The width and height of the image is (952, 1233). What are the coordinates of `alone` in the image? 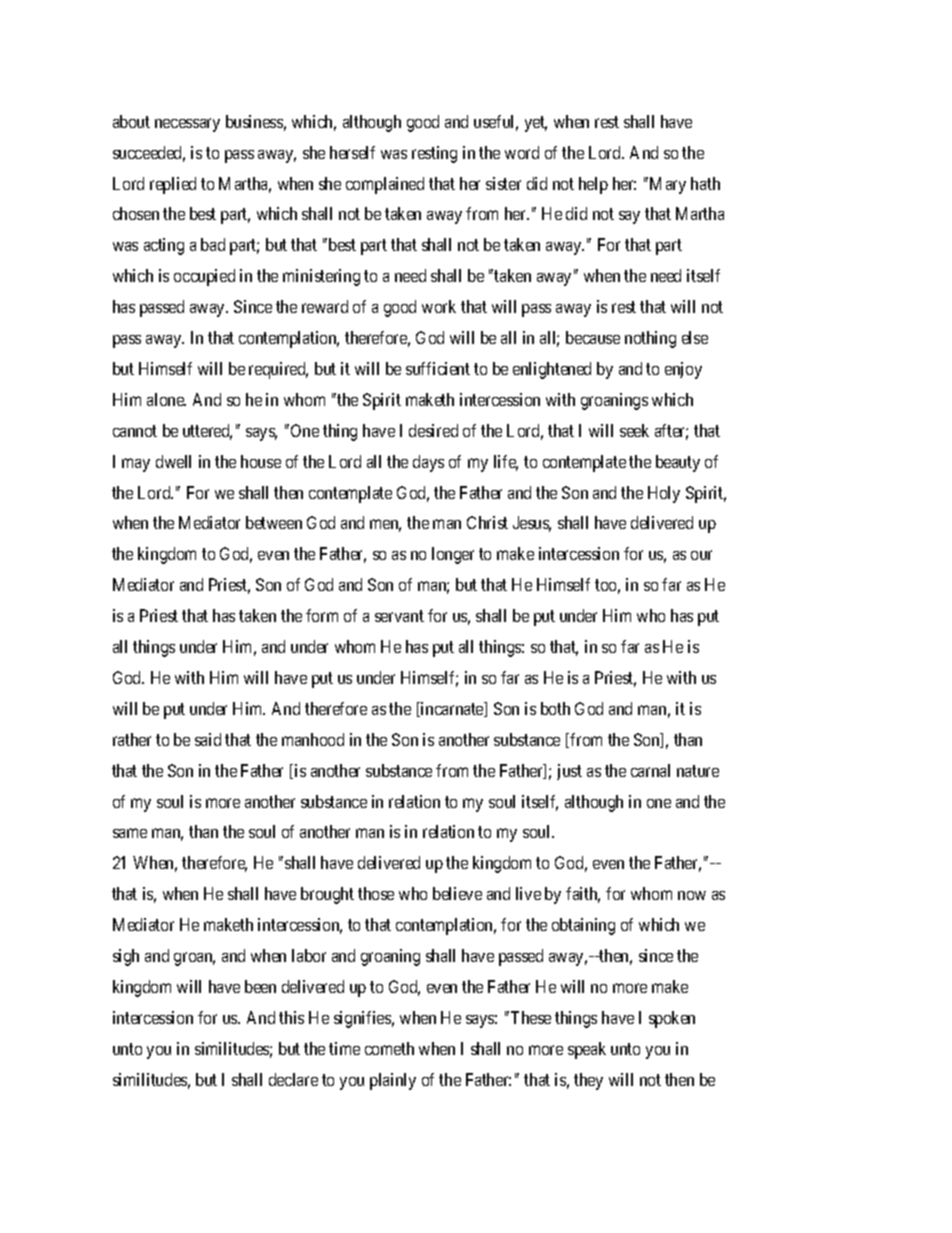 It's located at (166, 399).
